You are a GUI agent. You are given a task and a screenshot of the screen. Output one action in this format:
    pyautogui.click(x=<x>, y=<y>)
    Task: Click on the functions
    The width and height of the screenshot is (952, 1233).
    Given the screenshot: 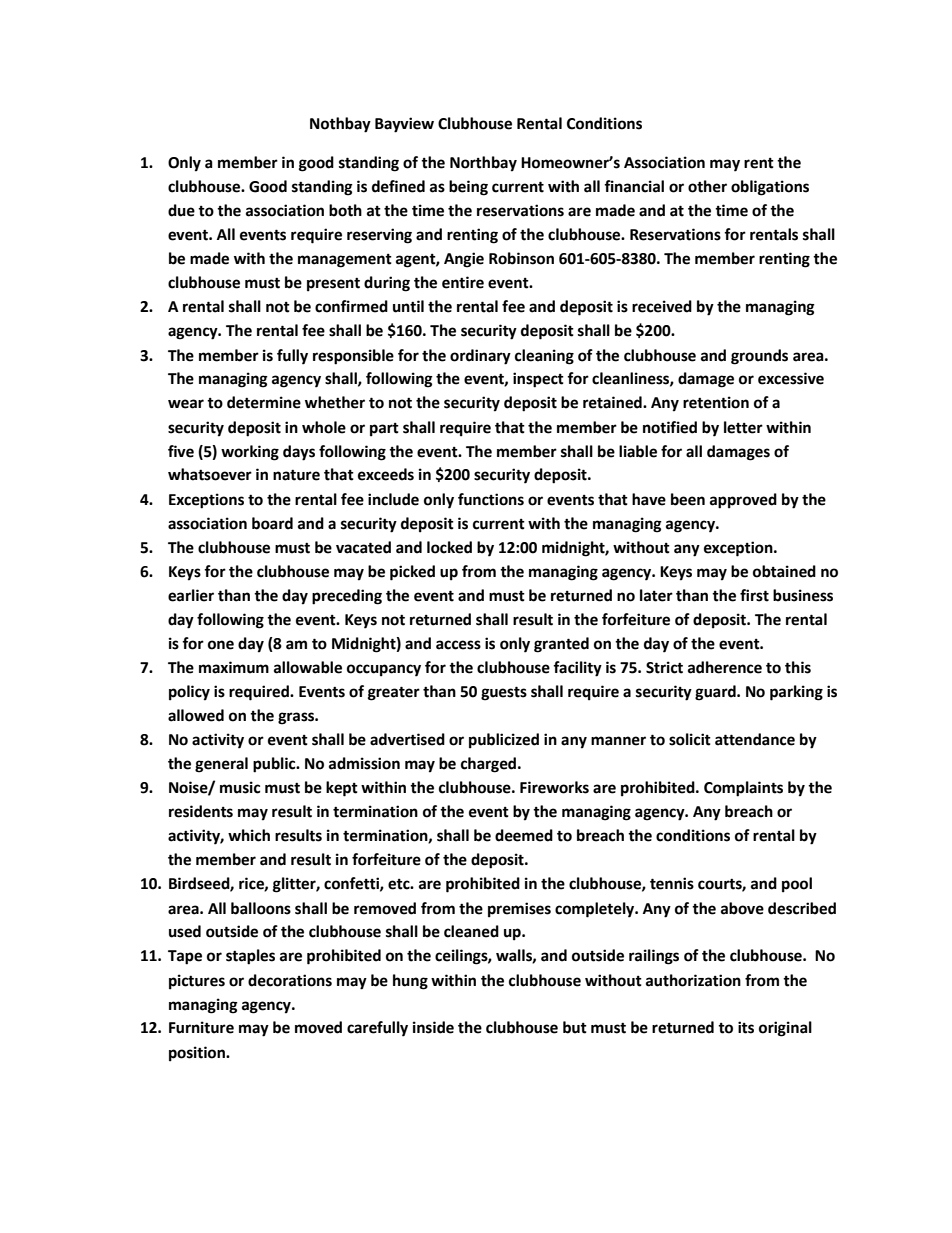 What is the action you would take?
    pyautogui.click(x=491, y=499)
